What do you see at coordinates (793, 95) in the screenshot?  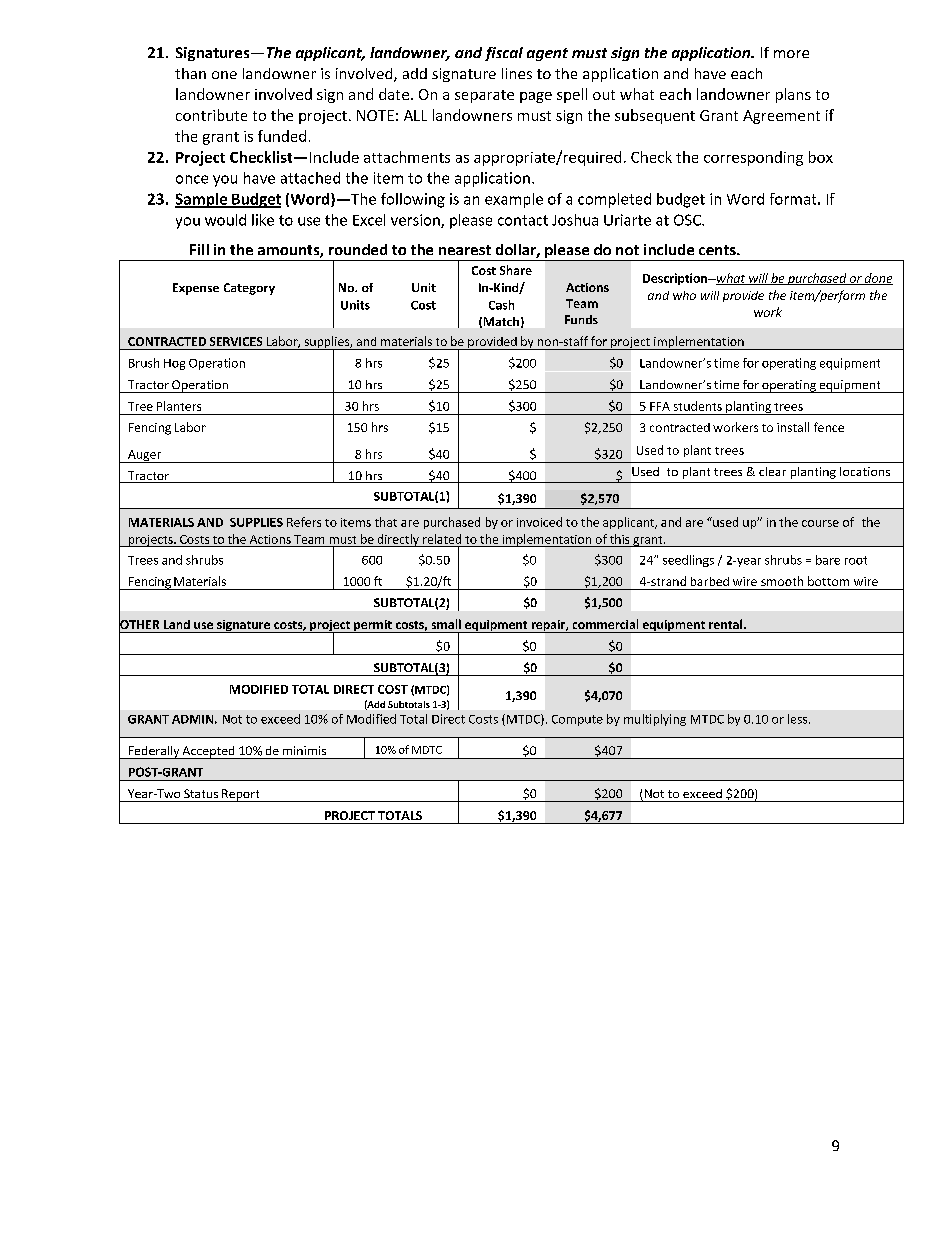 I see `plans` at bounding box center [793, 95].
